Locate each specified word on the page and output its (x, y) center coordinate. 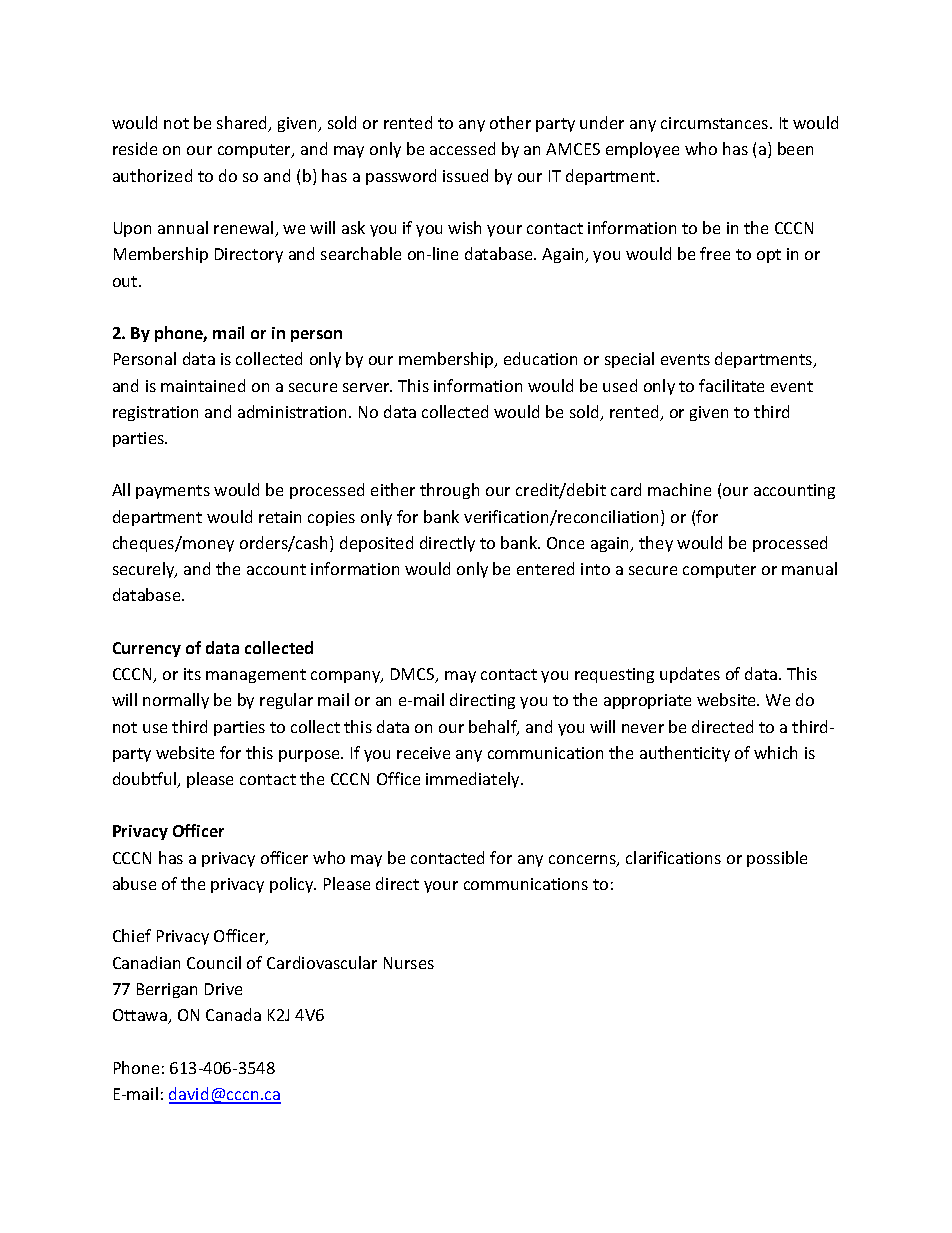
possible (777, 859)
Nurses (409, 963)
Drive (223, 989)
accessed (462, 148)
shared (243, 124)
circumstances (716, 123)
